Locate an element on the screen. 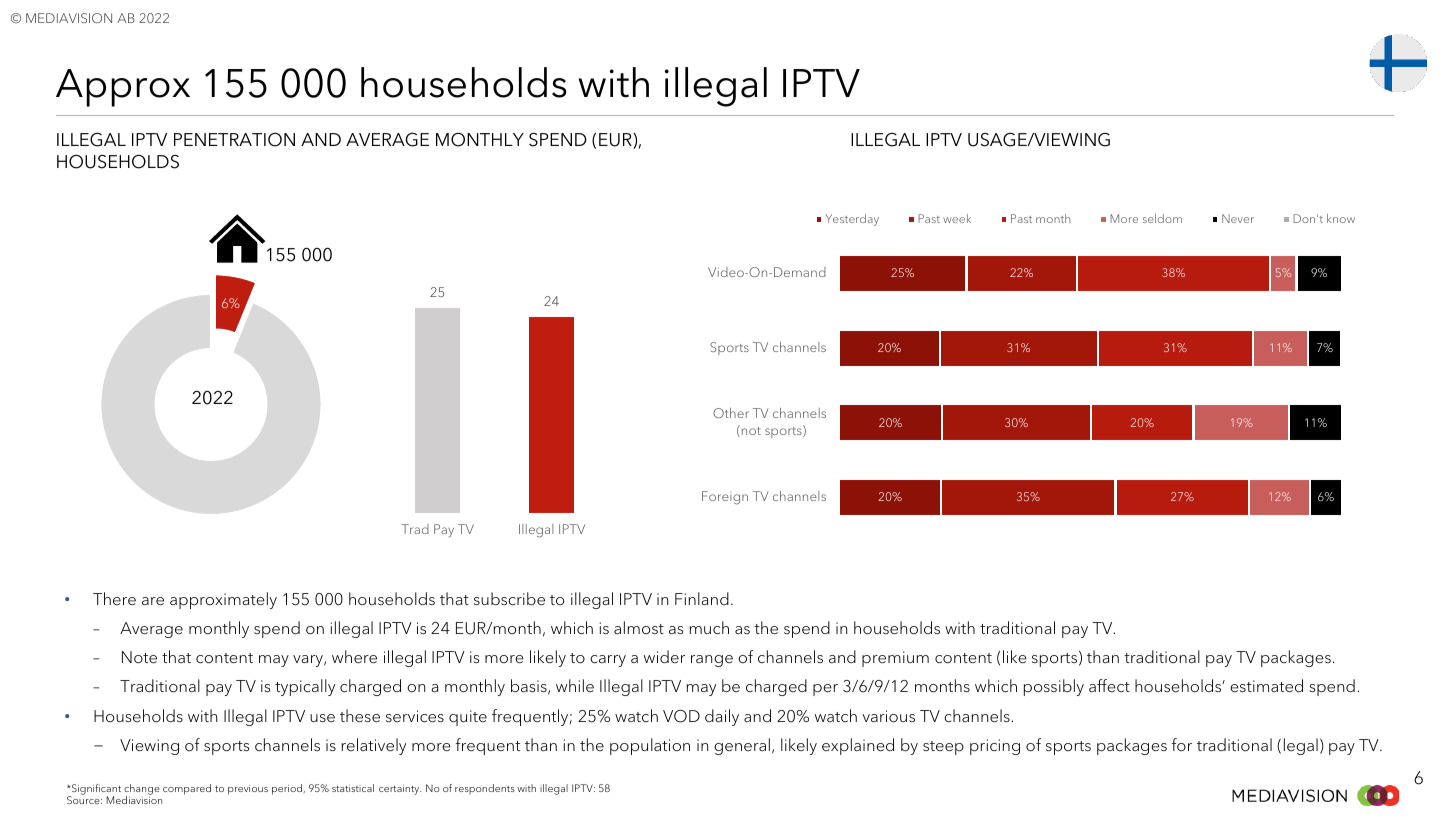 This screenshot has height=819, width=1456. Other is located at coordinates (731, 413).
